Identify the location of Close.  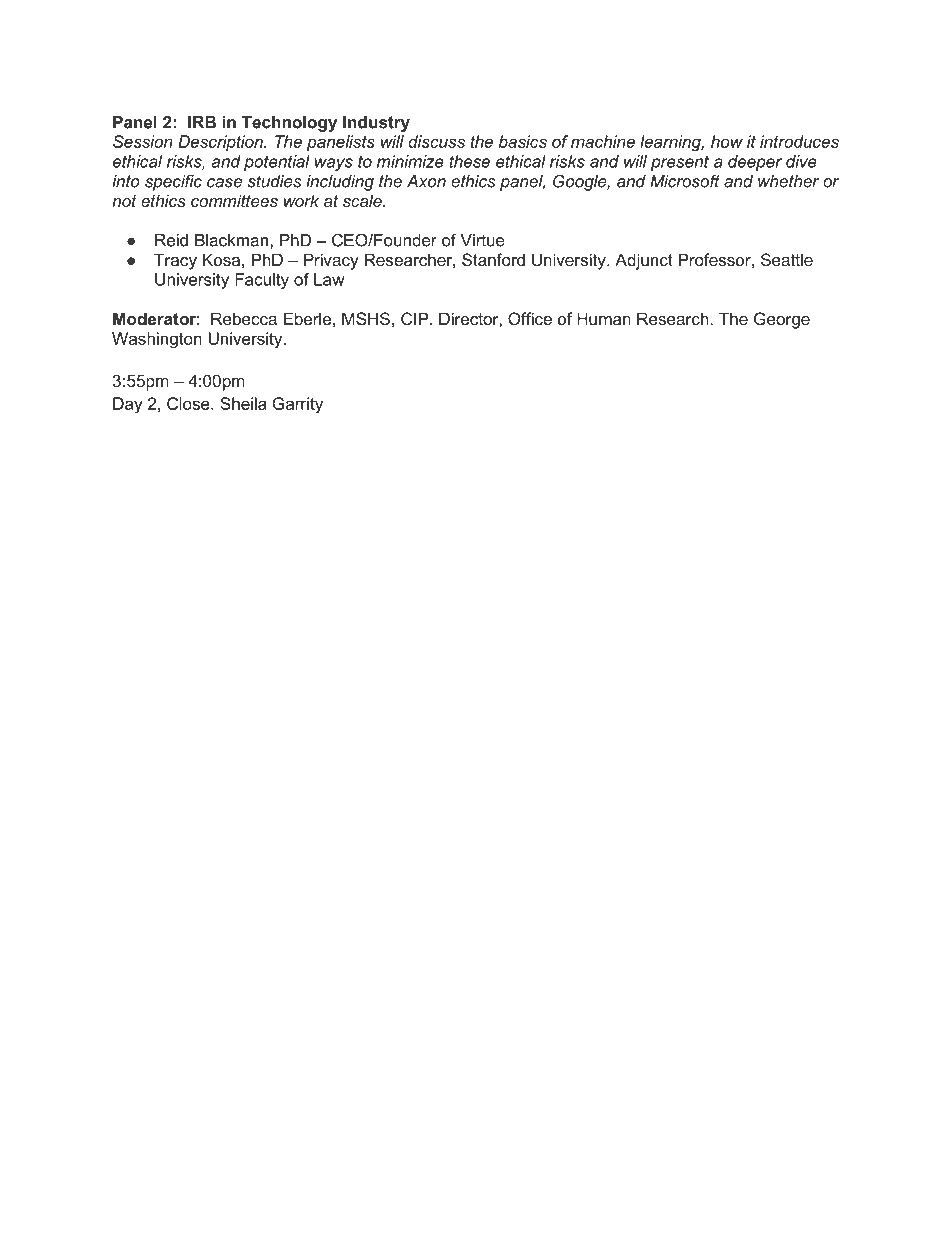
(189, 403).
